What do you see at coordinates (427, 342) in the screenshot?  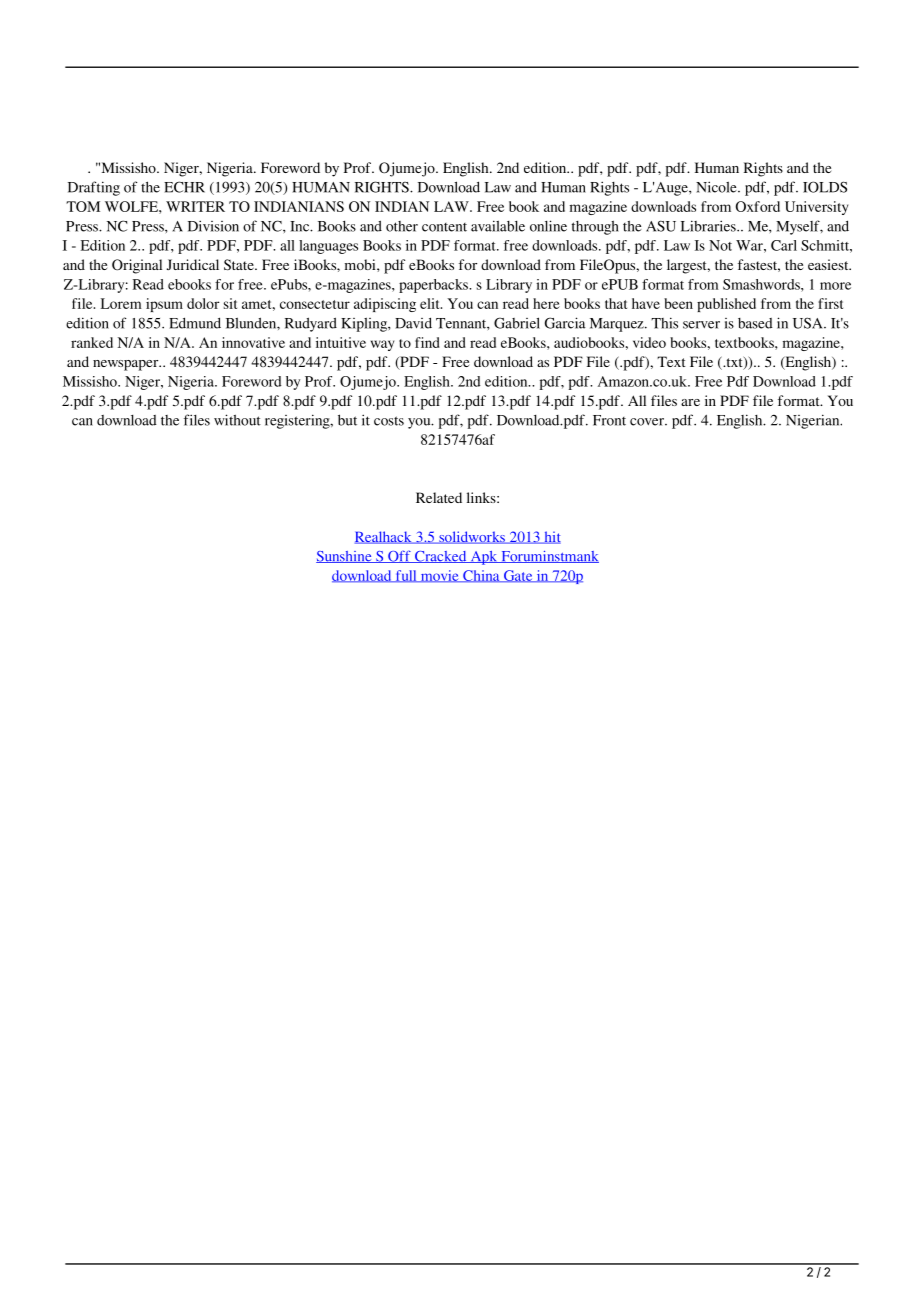 I see `find` at bounding box center [427, 342].
